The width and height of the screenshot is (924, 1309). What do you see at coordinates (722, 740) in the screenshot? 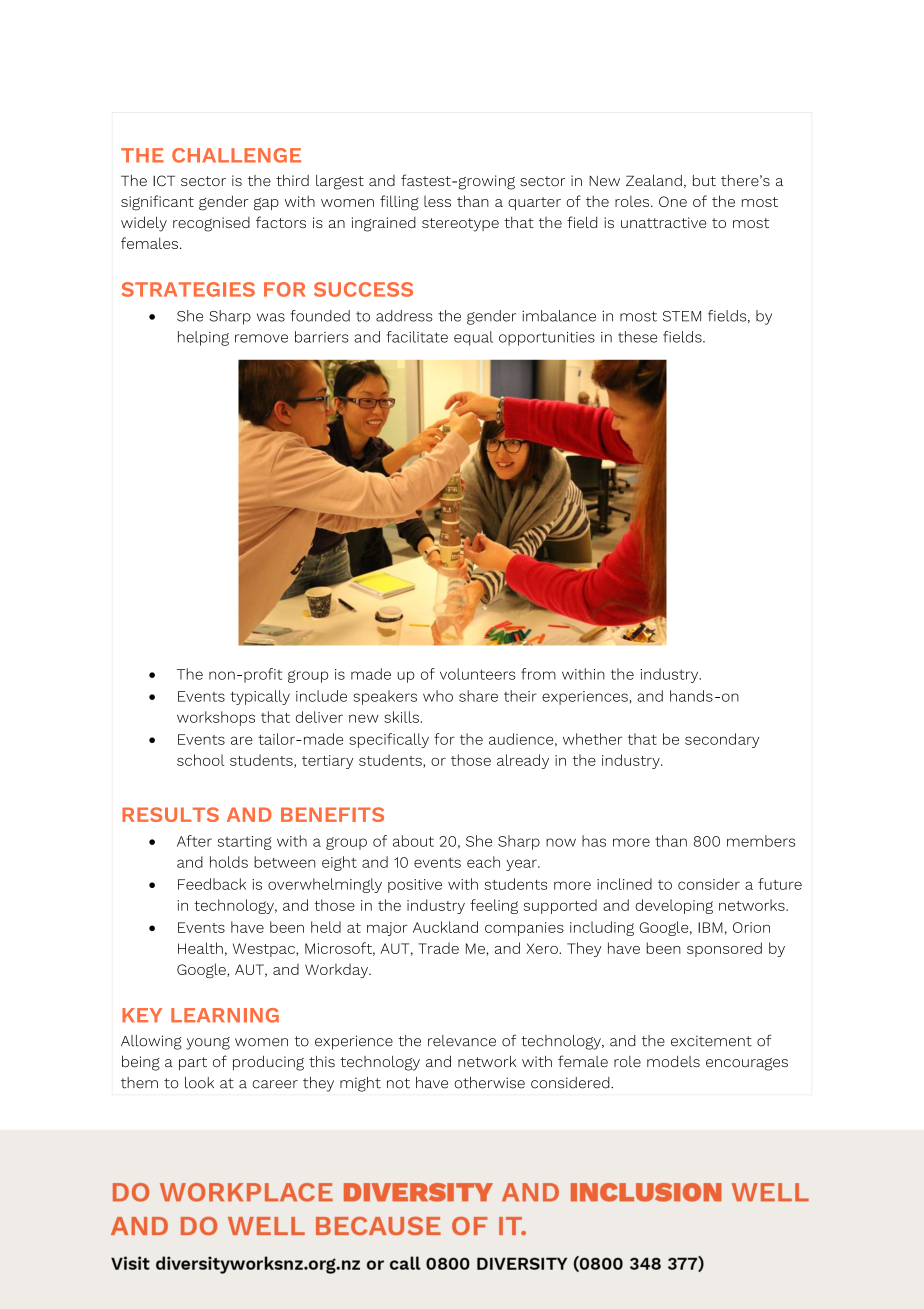
I see `secondary` at bounding box center [722, 740].
